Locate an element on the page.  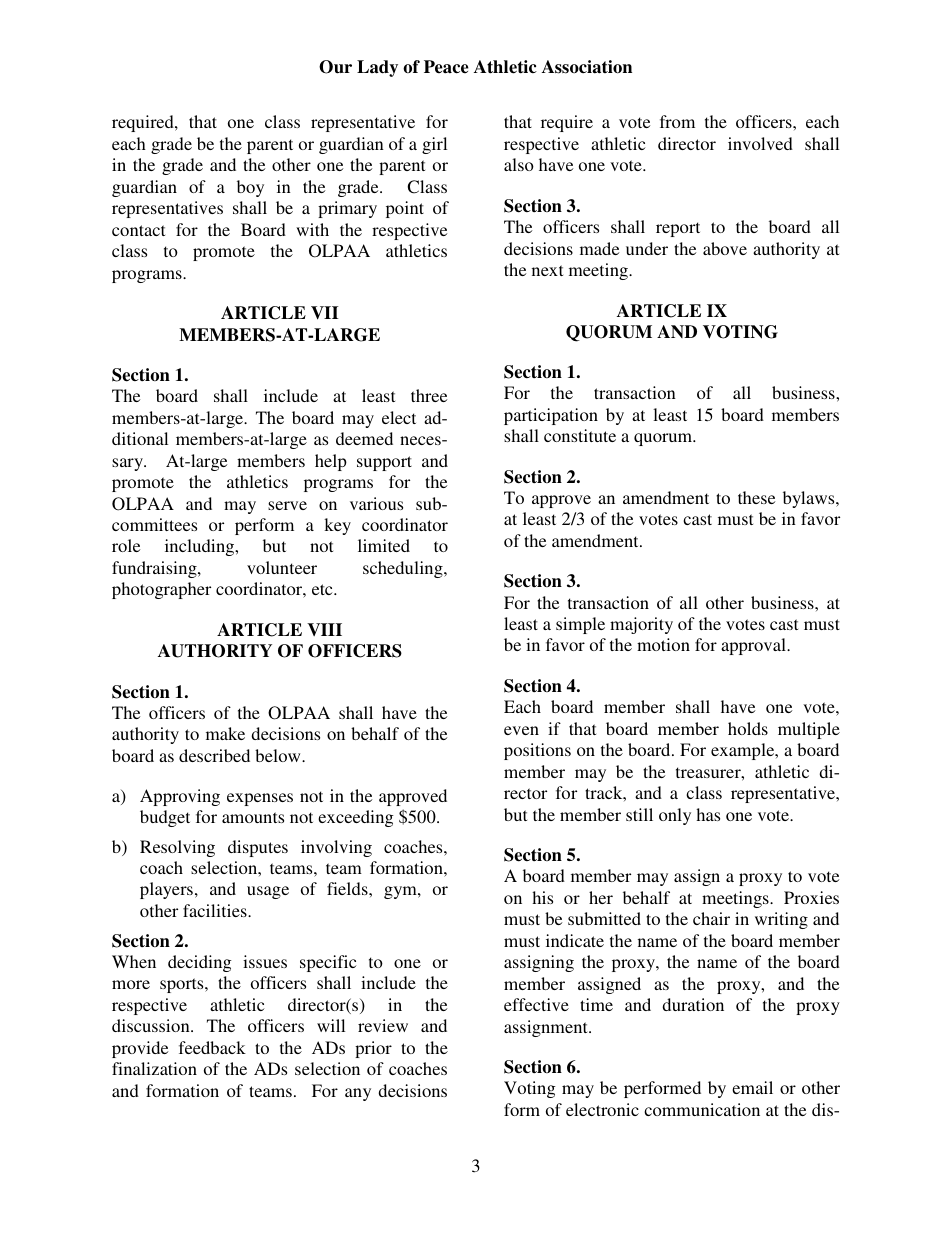
from is located at coordinates (677, 121).
